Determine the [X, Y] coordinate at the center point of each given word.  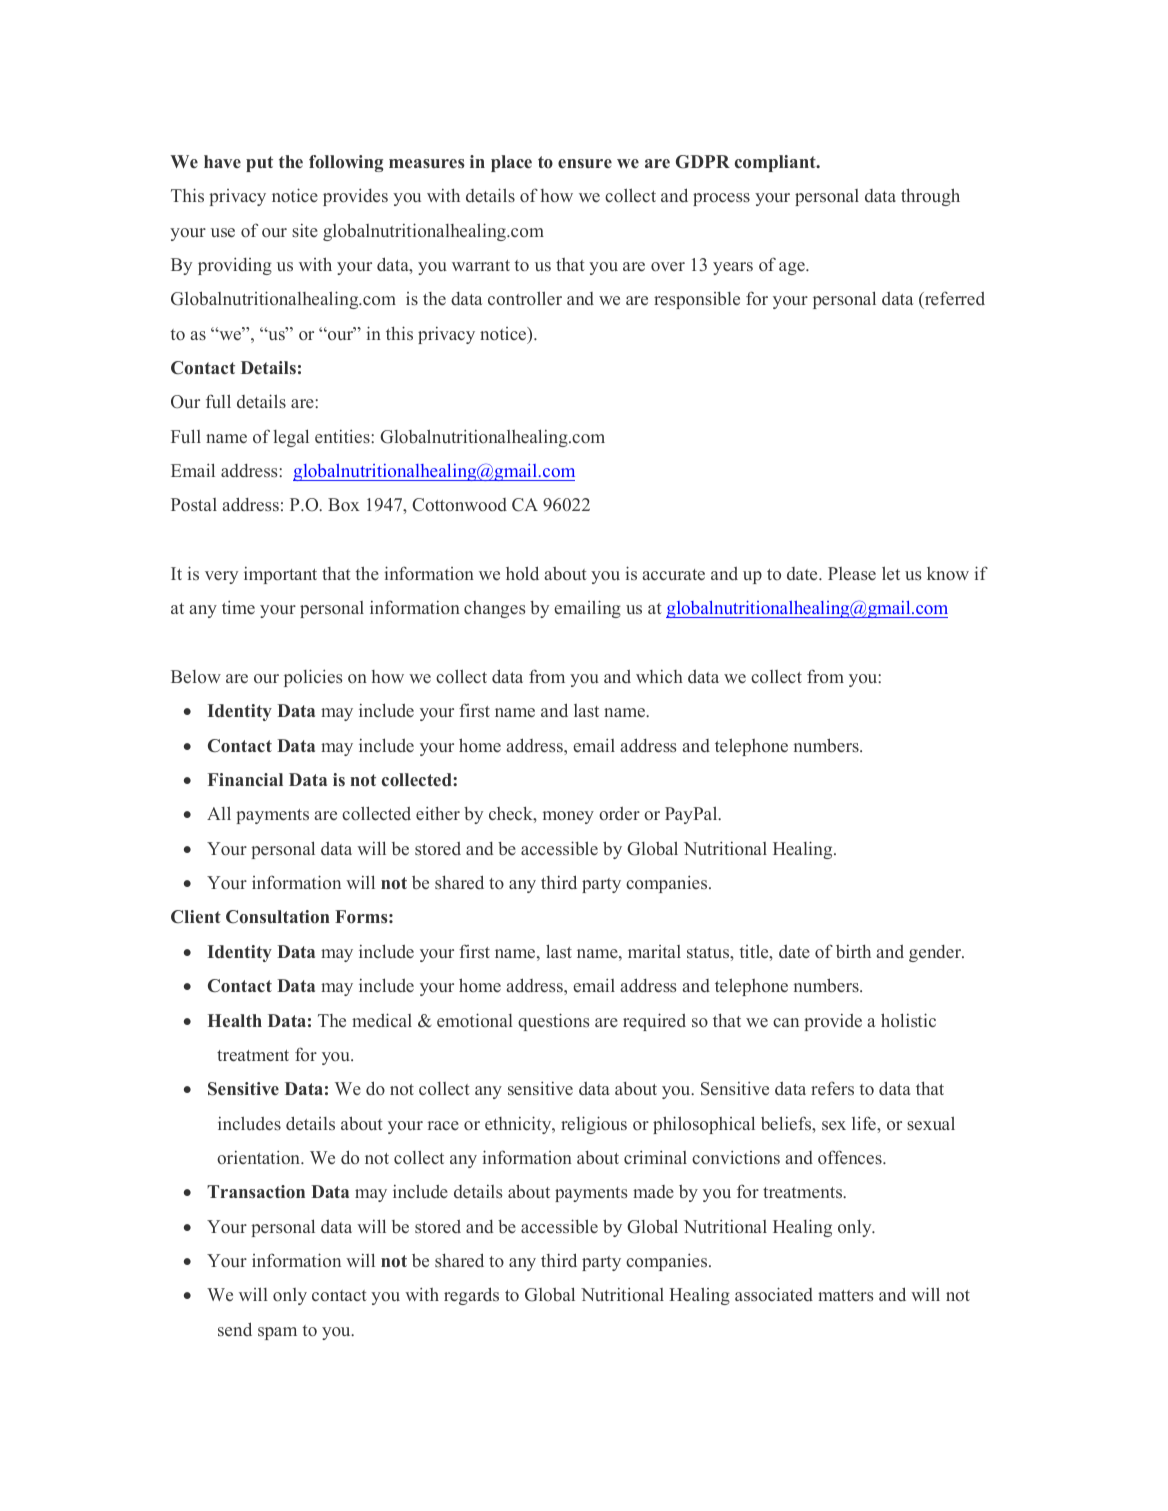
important [280, 575]
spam [277, 1333]
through [930, 197]
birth [853, 951]
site [305, 231]
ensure [585, 163]
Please [852, 574]
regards [471, 1296]
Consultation [278, 916]
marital [654, 951]
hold [522, 573]
